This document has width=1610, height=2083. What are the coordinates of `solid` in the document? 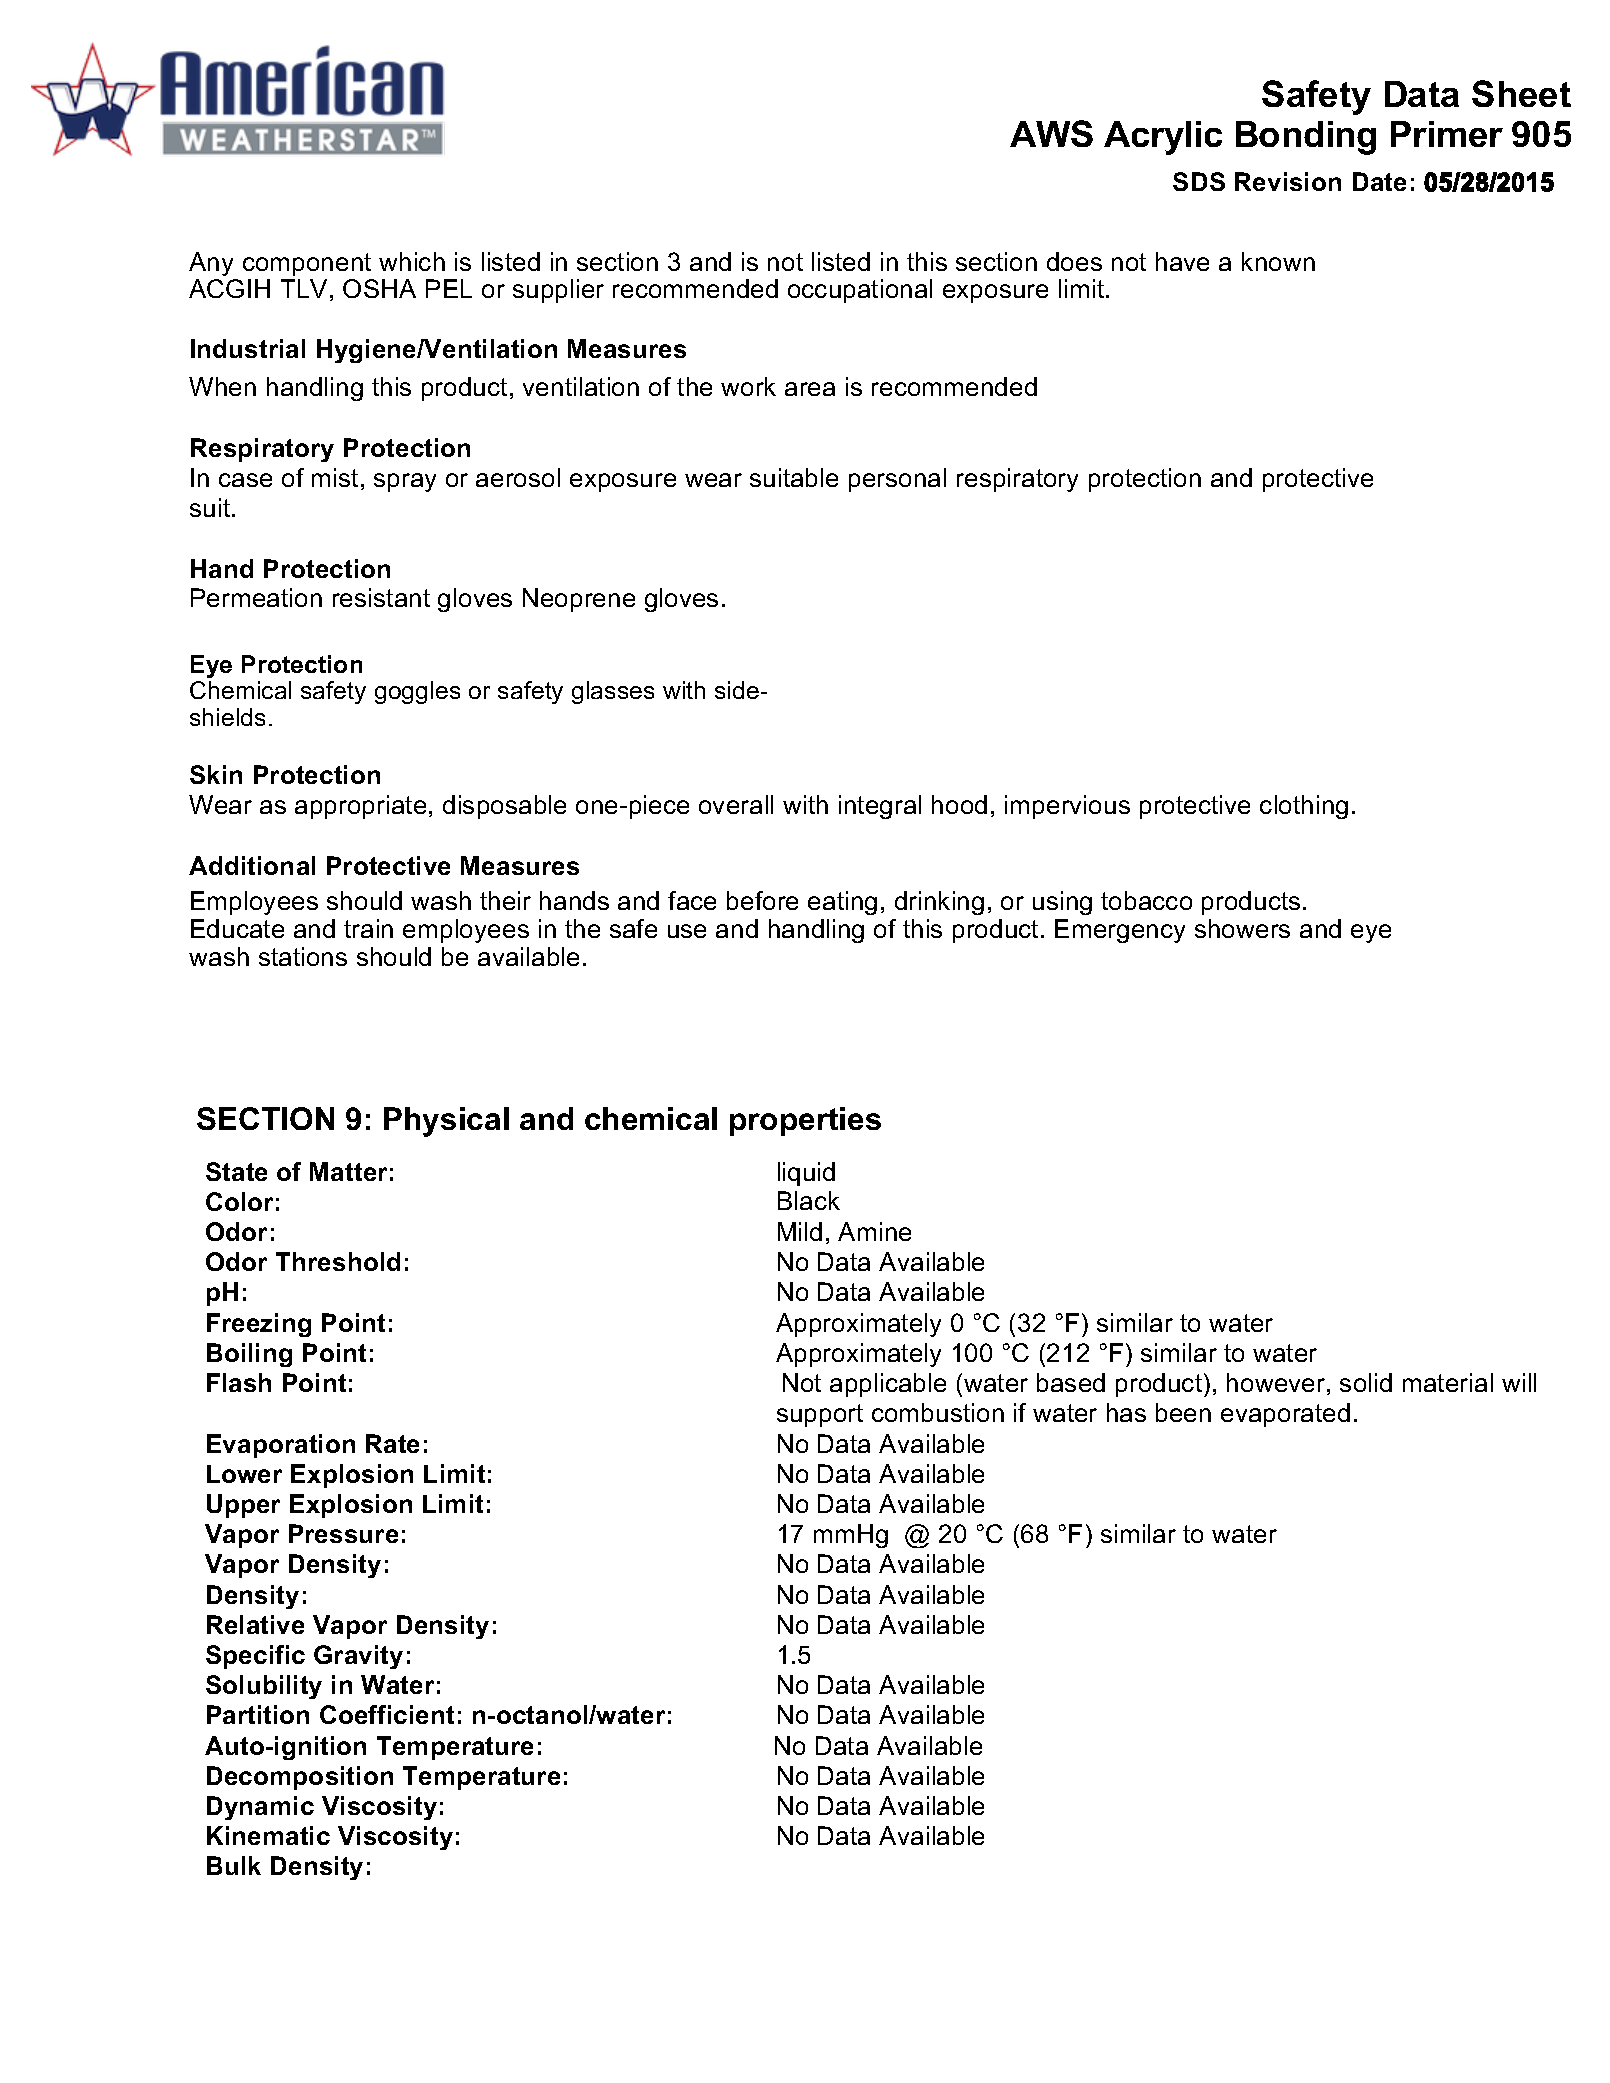 It's located at (1366, 1382).
